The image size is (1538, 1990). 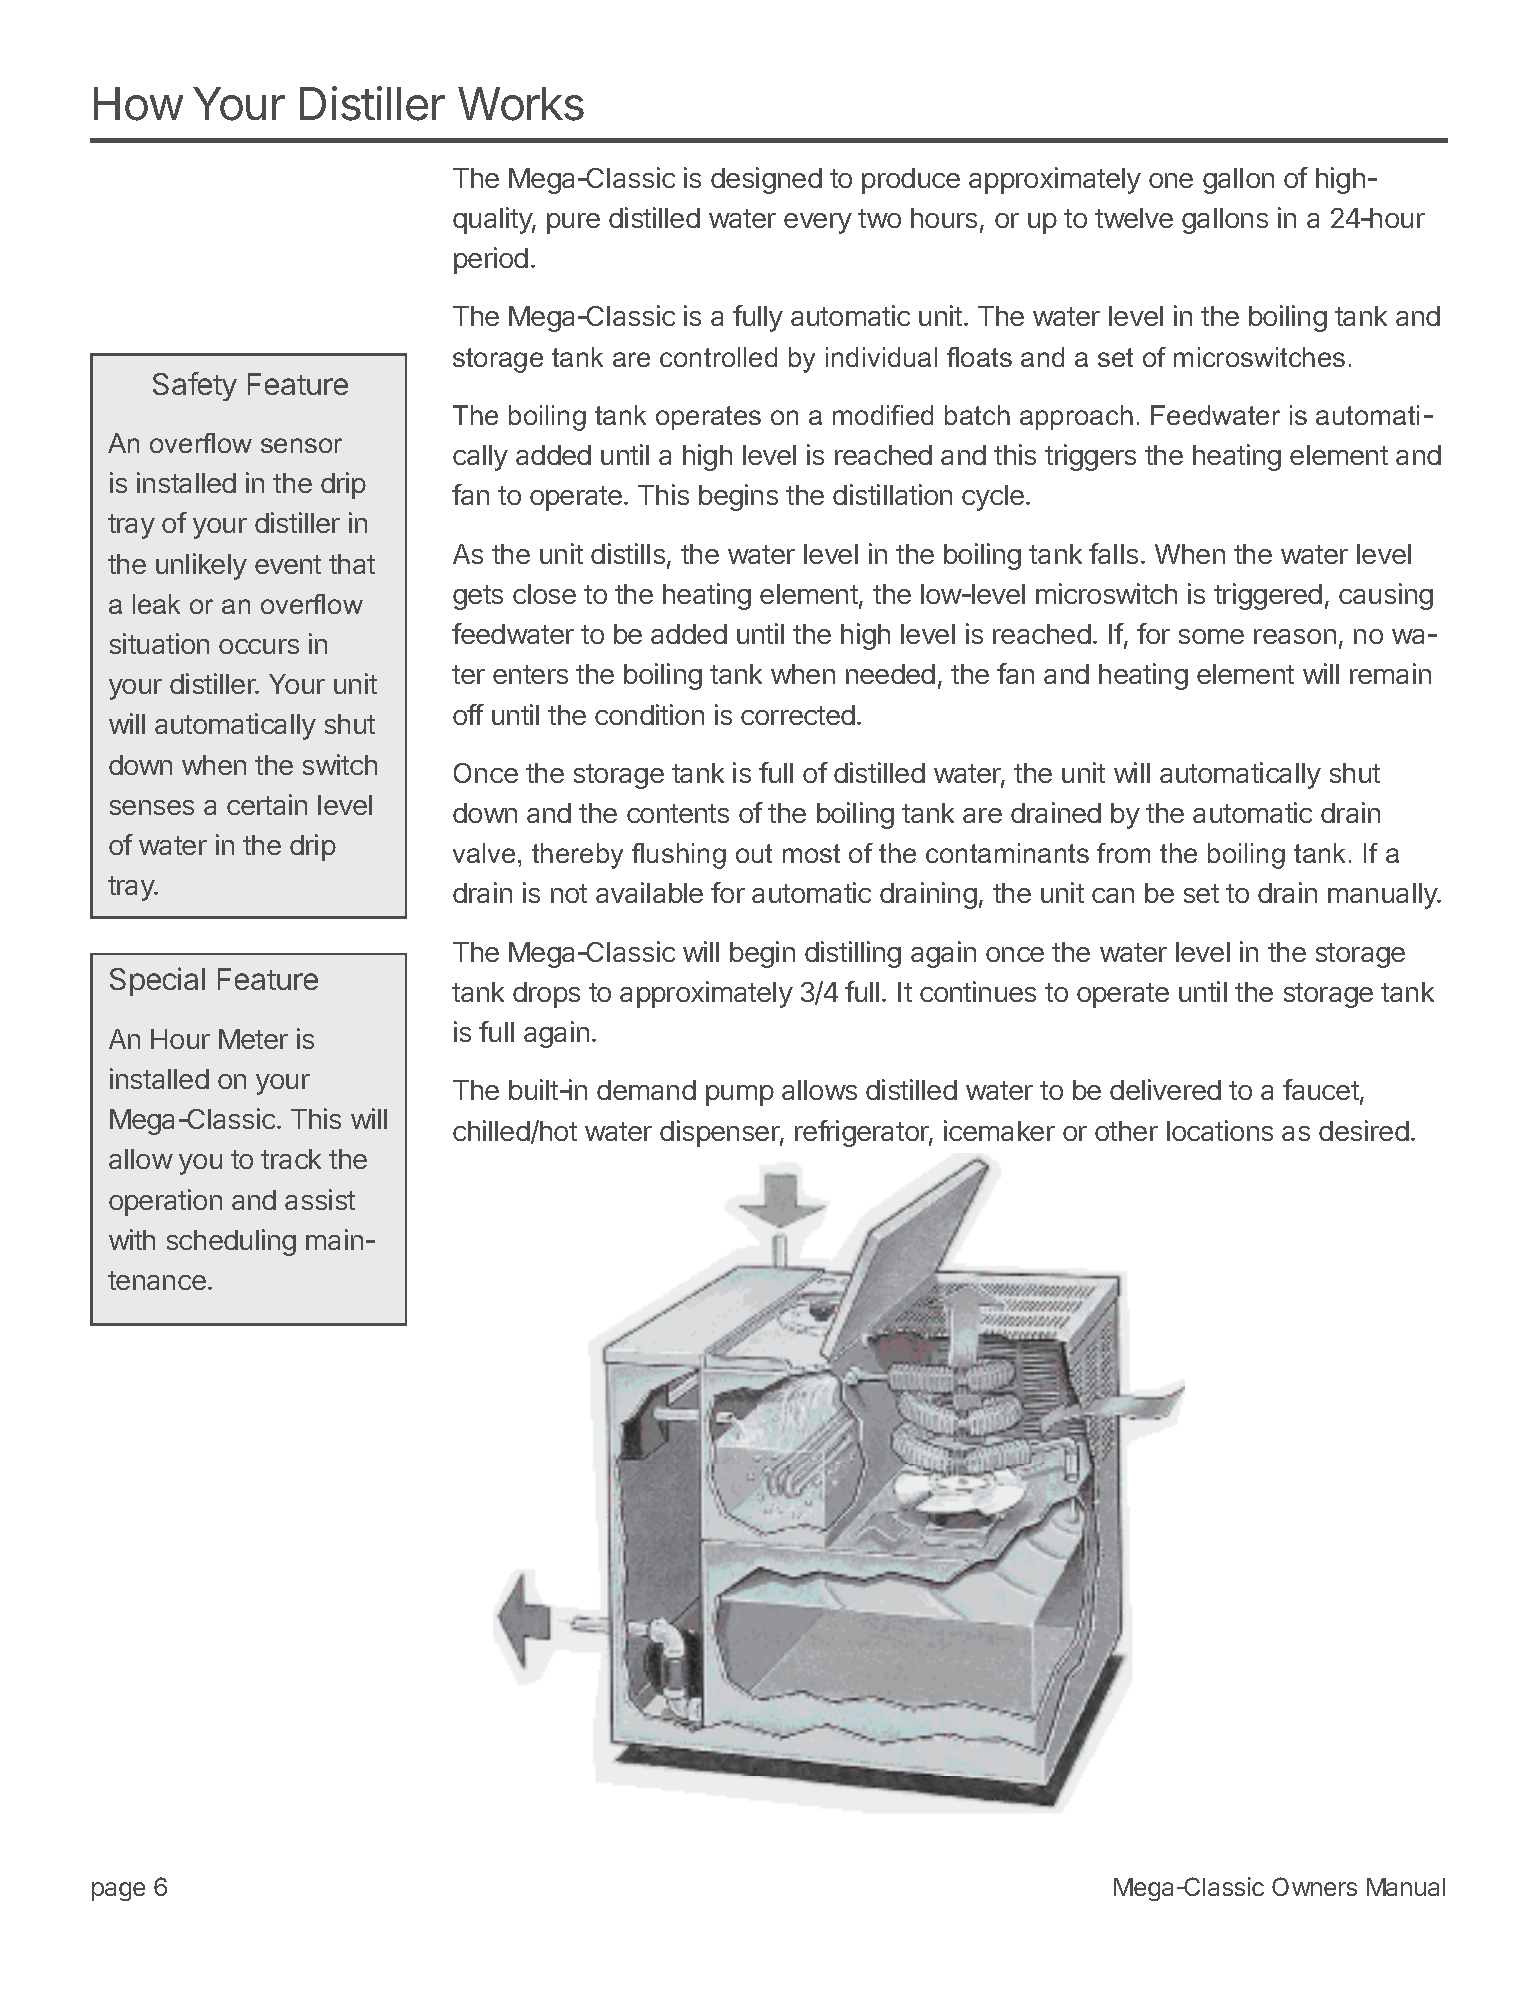 I want to click on designed, so click(x=766, y=180).
